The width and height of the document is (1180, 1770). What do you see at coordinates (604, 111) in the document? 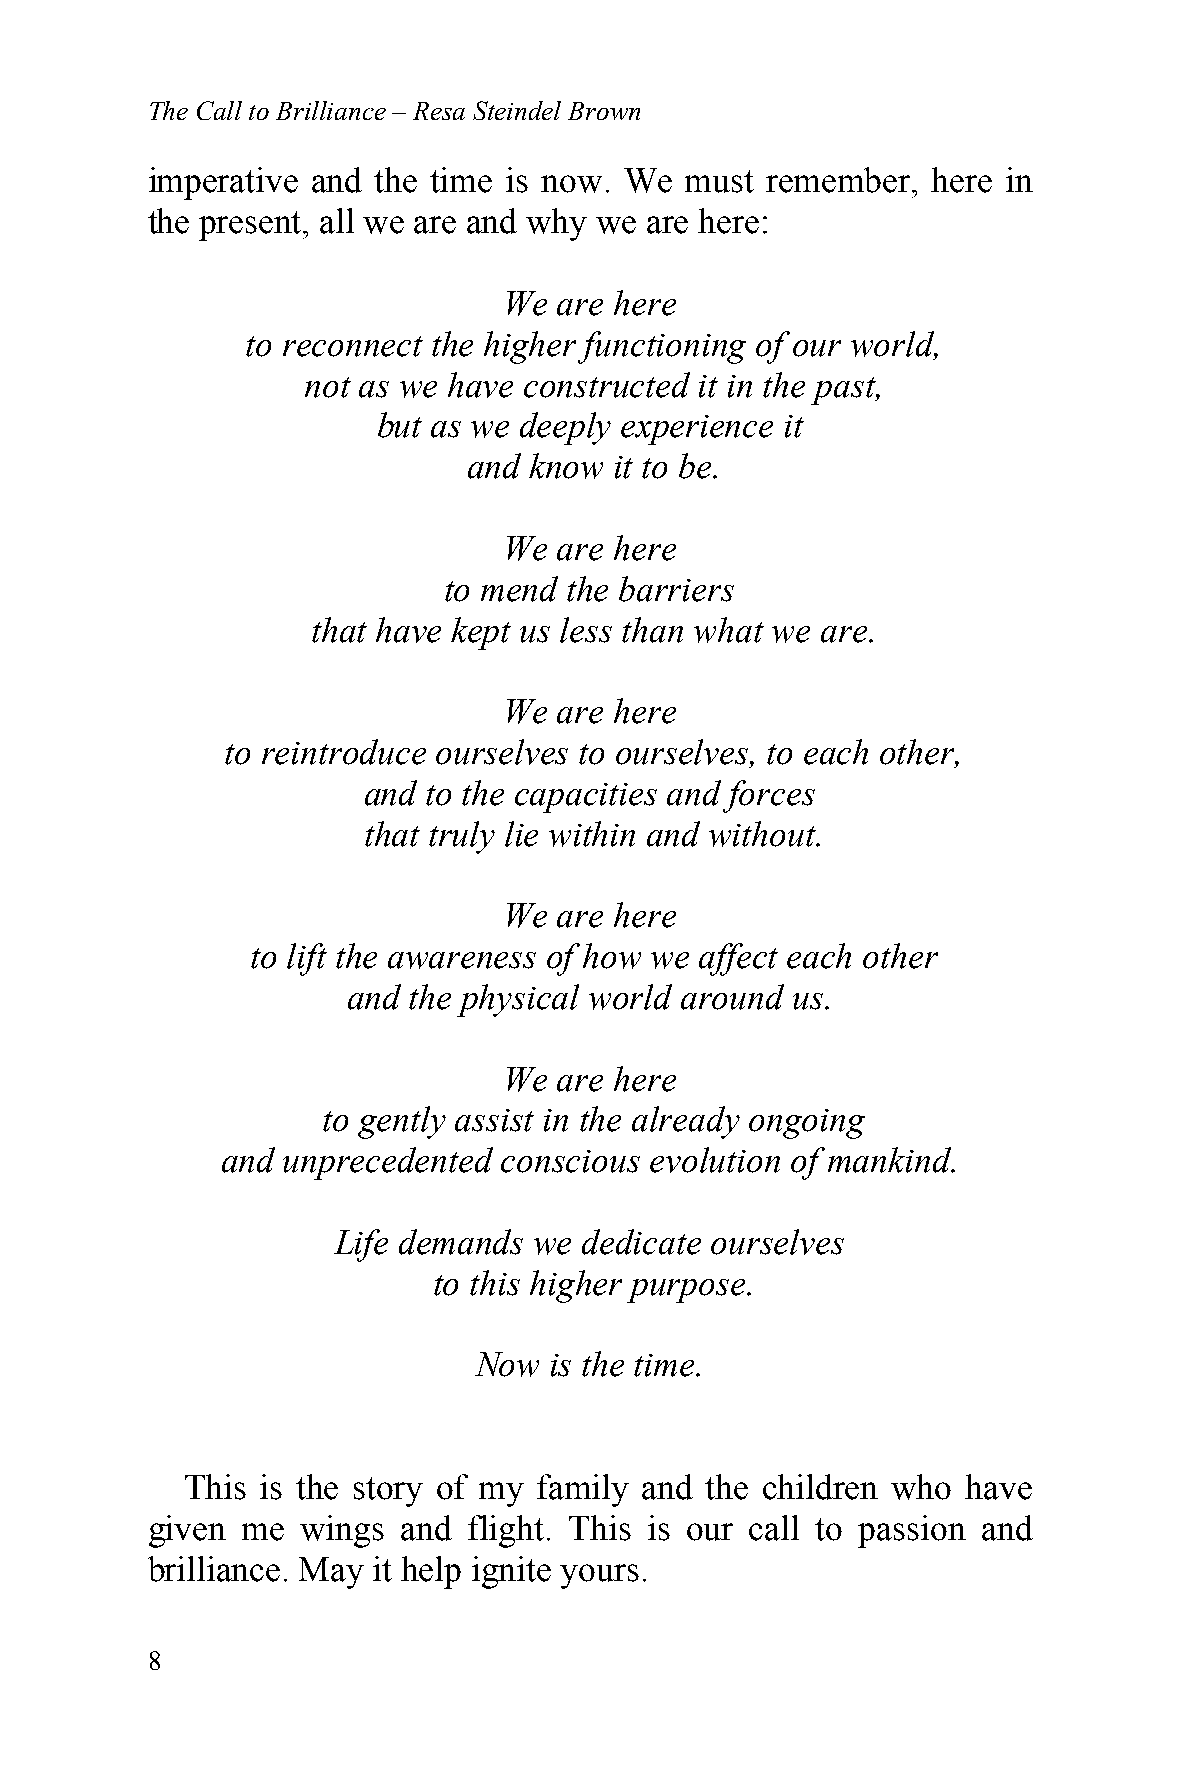
I see `Brown` at bounding box center [604, 111].
